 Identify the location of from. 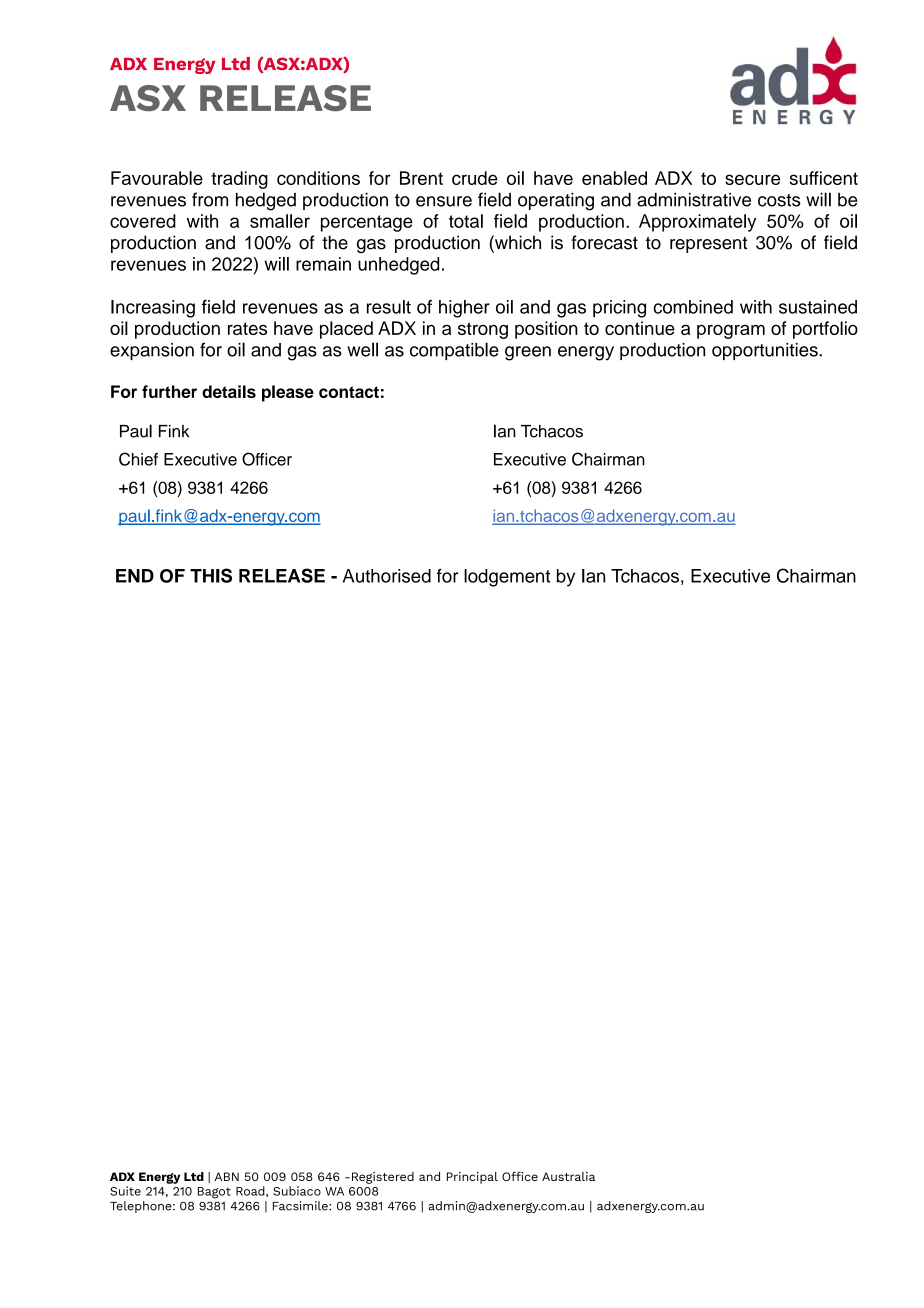
(210, 199).
